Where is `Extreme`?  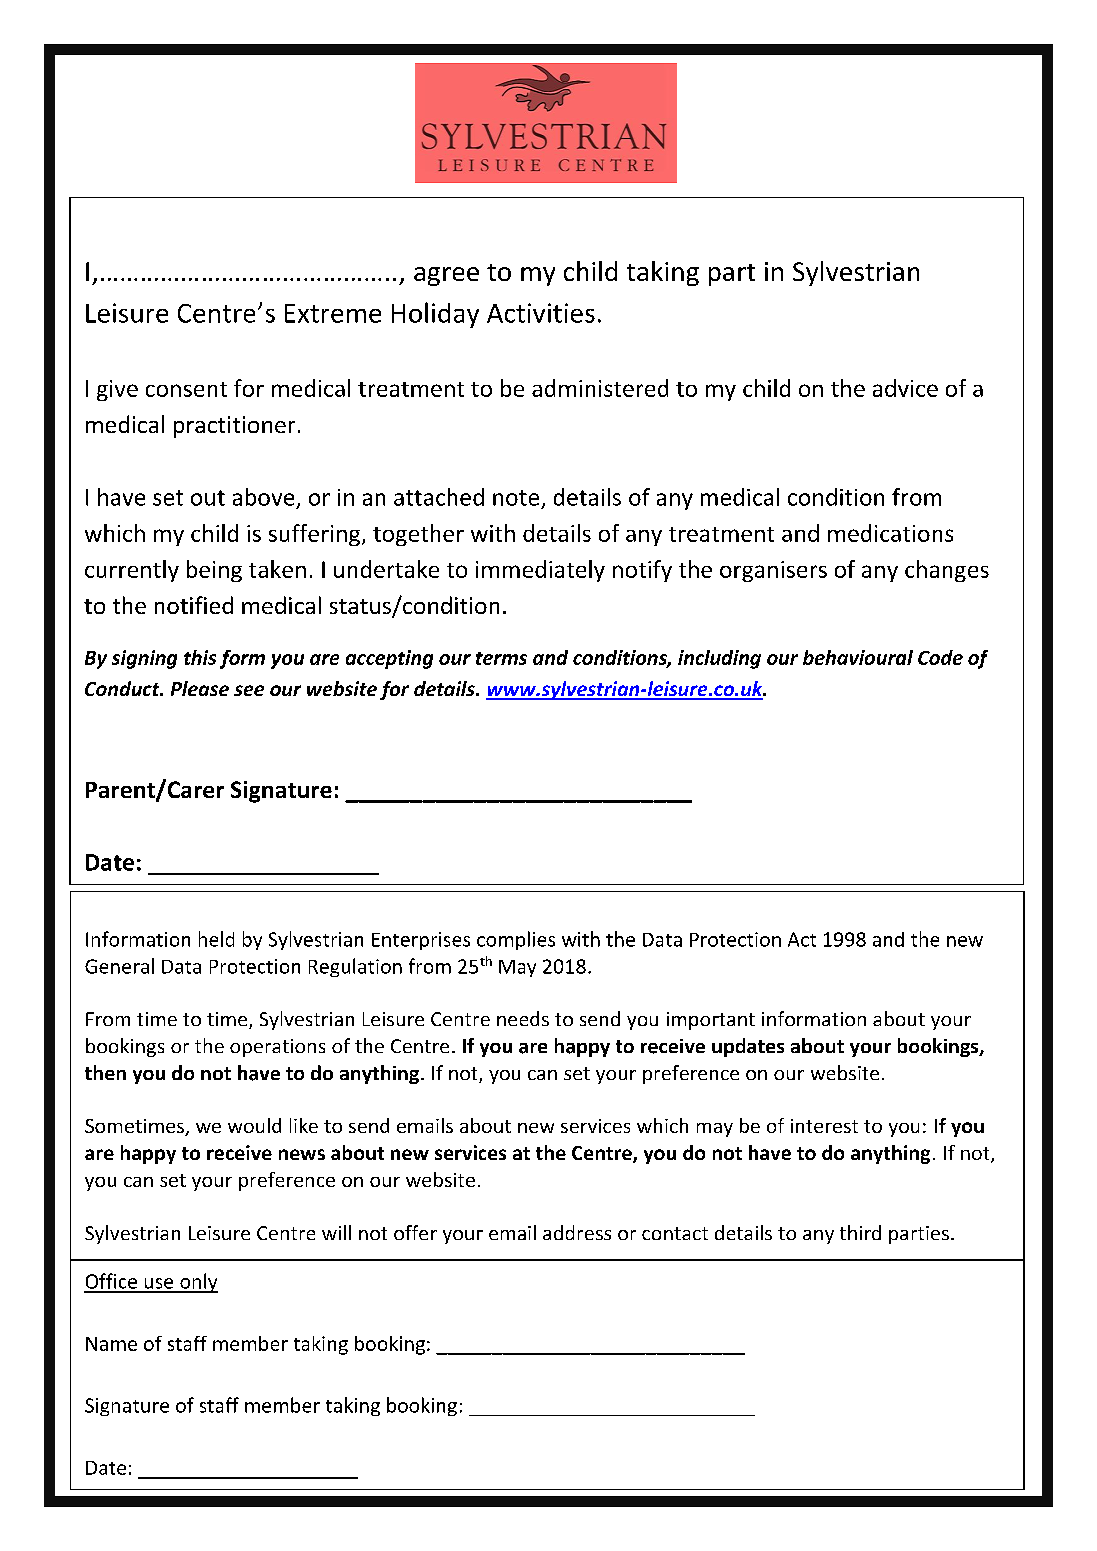 Extreme is located at coordinates (333, 313).
